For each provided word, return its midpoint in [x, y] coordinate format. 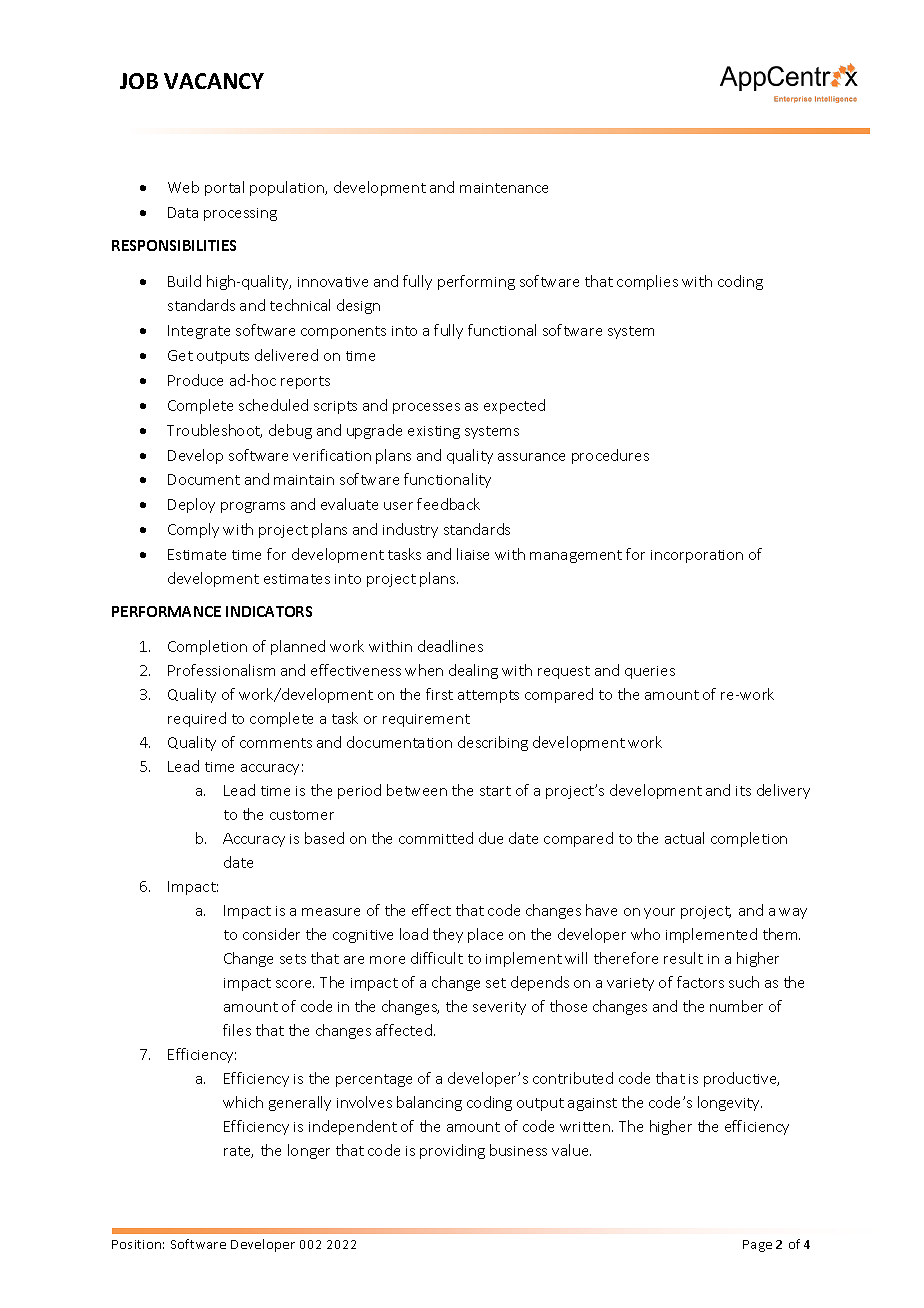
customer [302, 815]
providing [452, 1151]
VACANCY [214, 81]
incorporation [697, 556]
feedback [448, 504]
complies [647, 282]
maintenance [504, 188]
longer [309, 1151]
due [491, 838]
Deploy [191, 505]
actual [684, 838]
